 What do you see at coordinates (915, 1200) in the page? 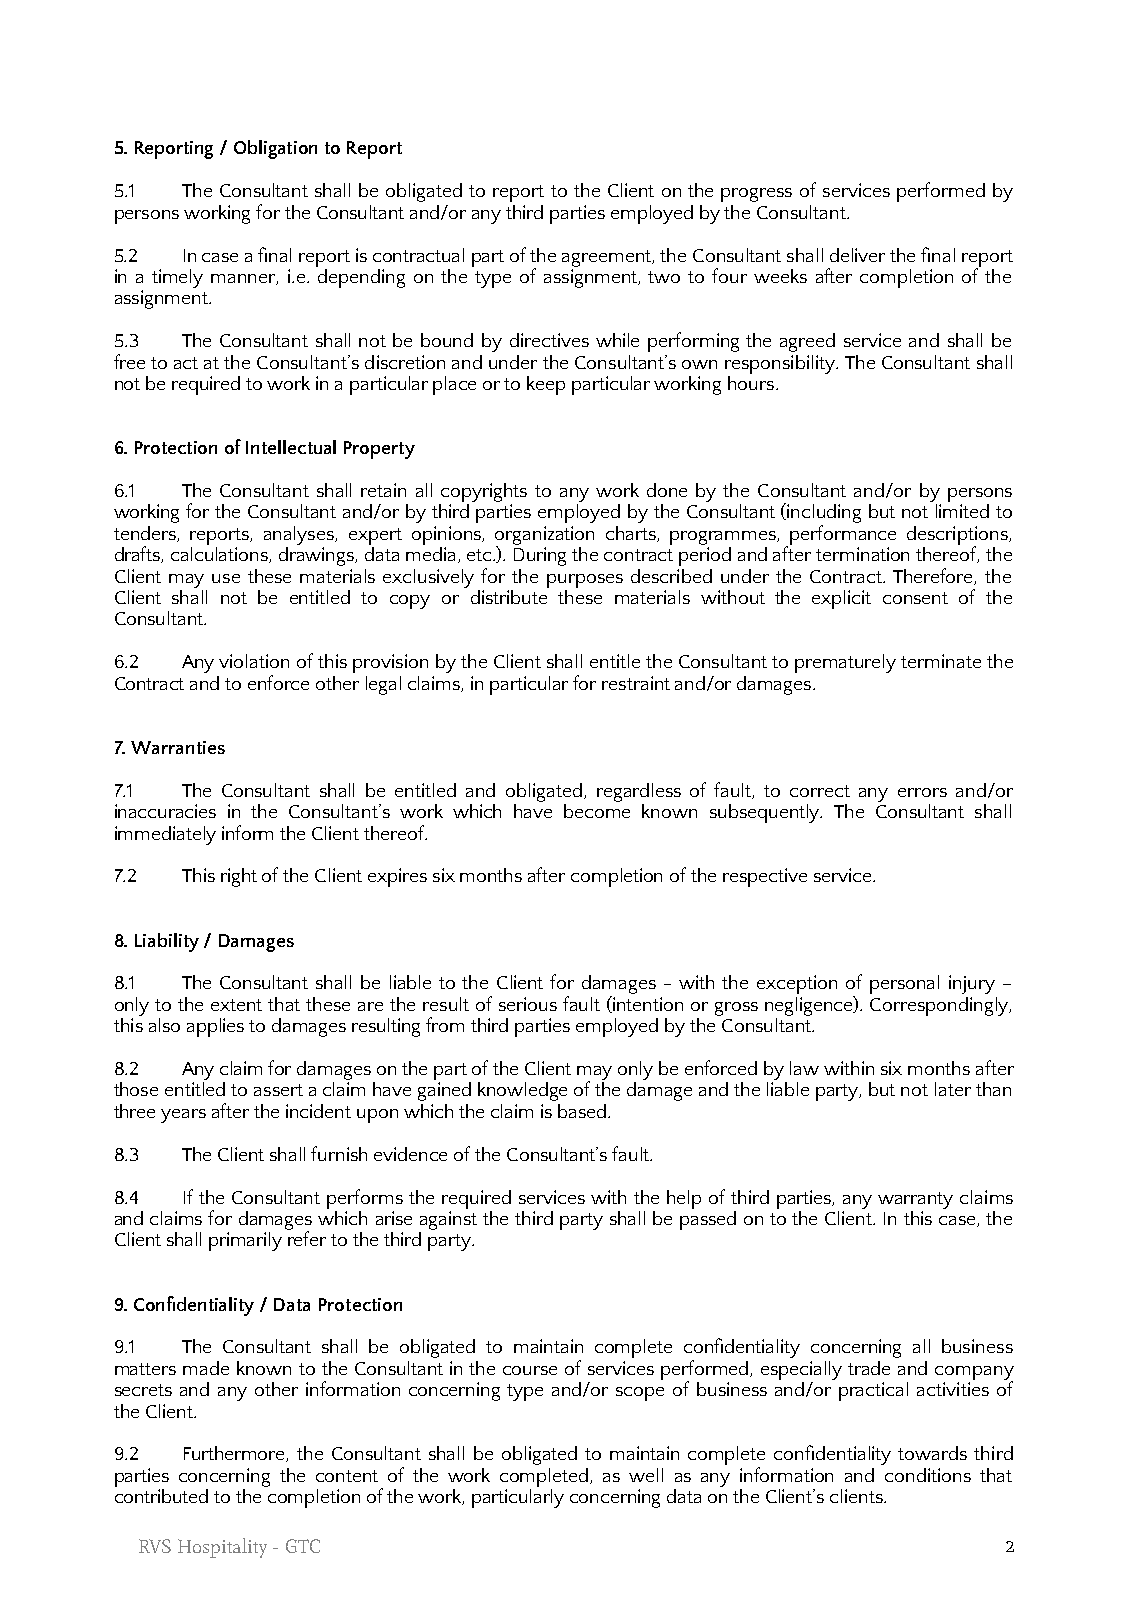
I see `warranty` at bounding box center [915, 1200].
